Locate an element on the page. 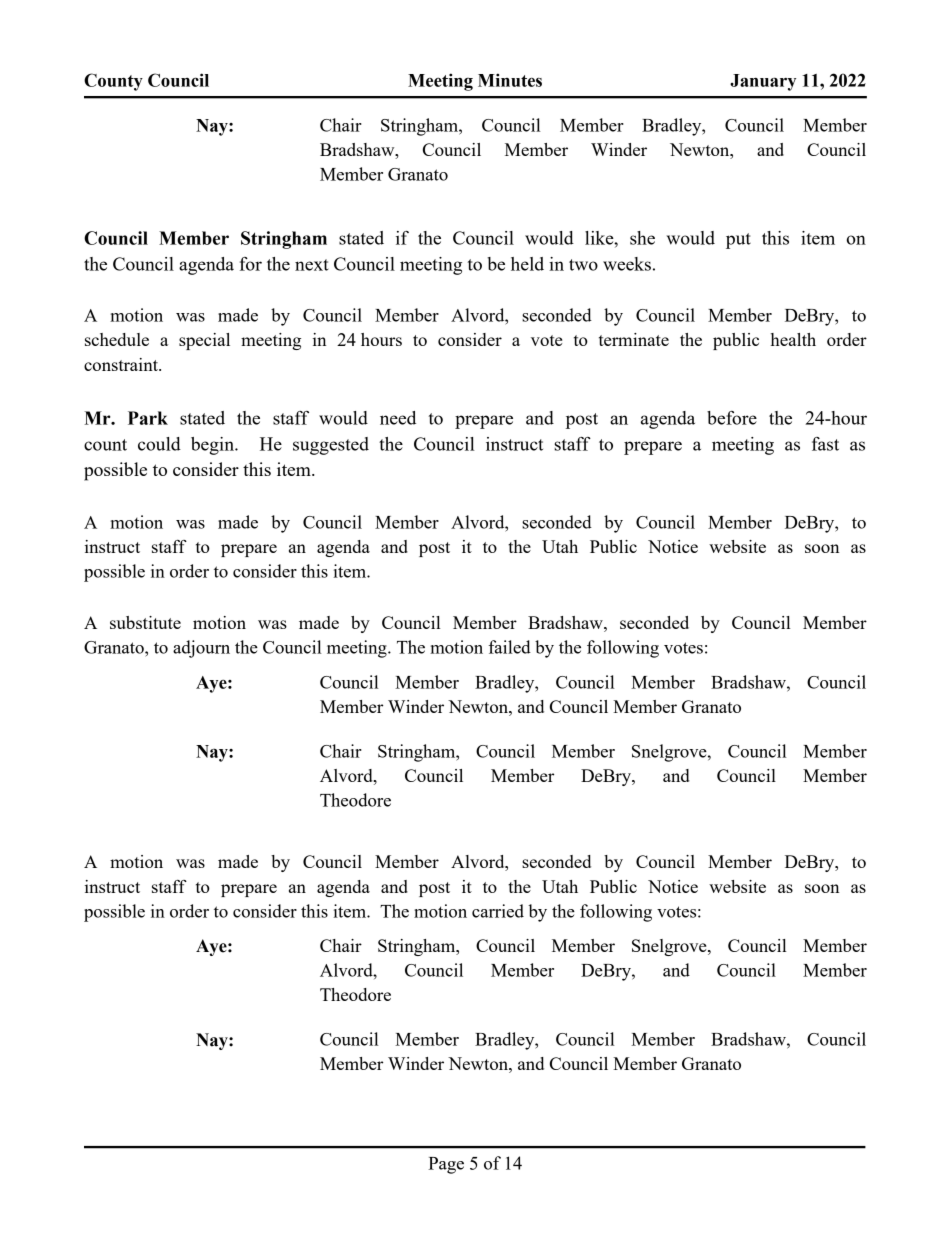 The image size is (952, 1233). need is located at coordinates (398, 418).
